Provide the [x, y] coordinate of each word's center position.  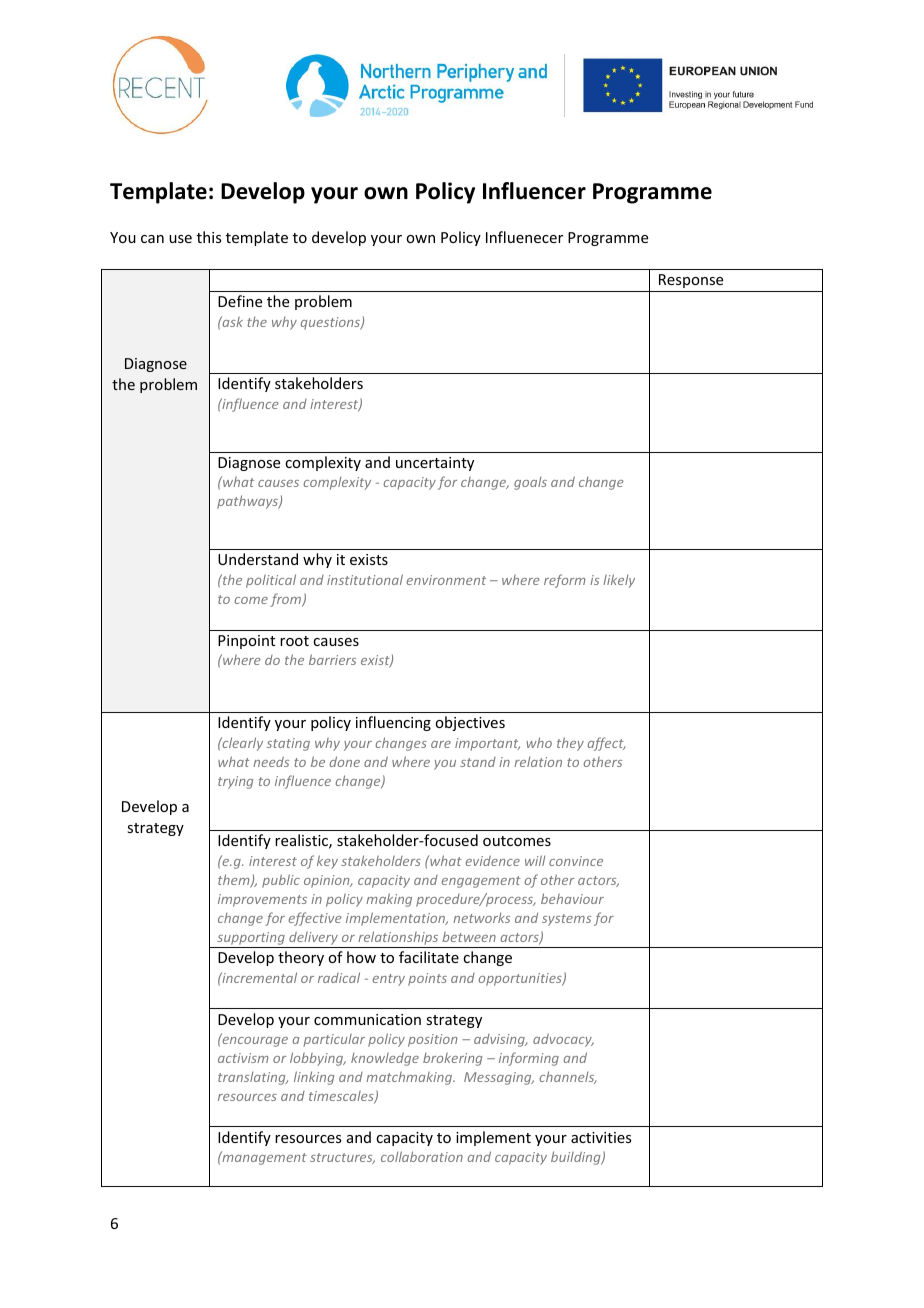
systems [566, 920]
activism [243, 1058]
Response [691, 281]
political [271, 581]
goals [530, 483]
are [441, 744]
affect [606, 744]
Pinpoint [246, 642]
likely [619, 581]
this [209, 237]
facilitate [429, 957]
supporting [251, 940]
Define [240, 301]
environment [446, 580]
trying [235, 782]
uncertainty [435, 464]
